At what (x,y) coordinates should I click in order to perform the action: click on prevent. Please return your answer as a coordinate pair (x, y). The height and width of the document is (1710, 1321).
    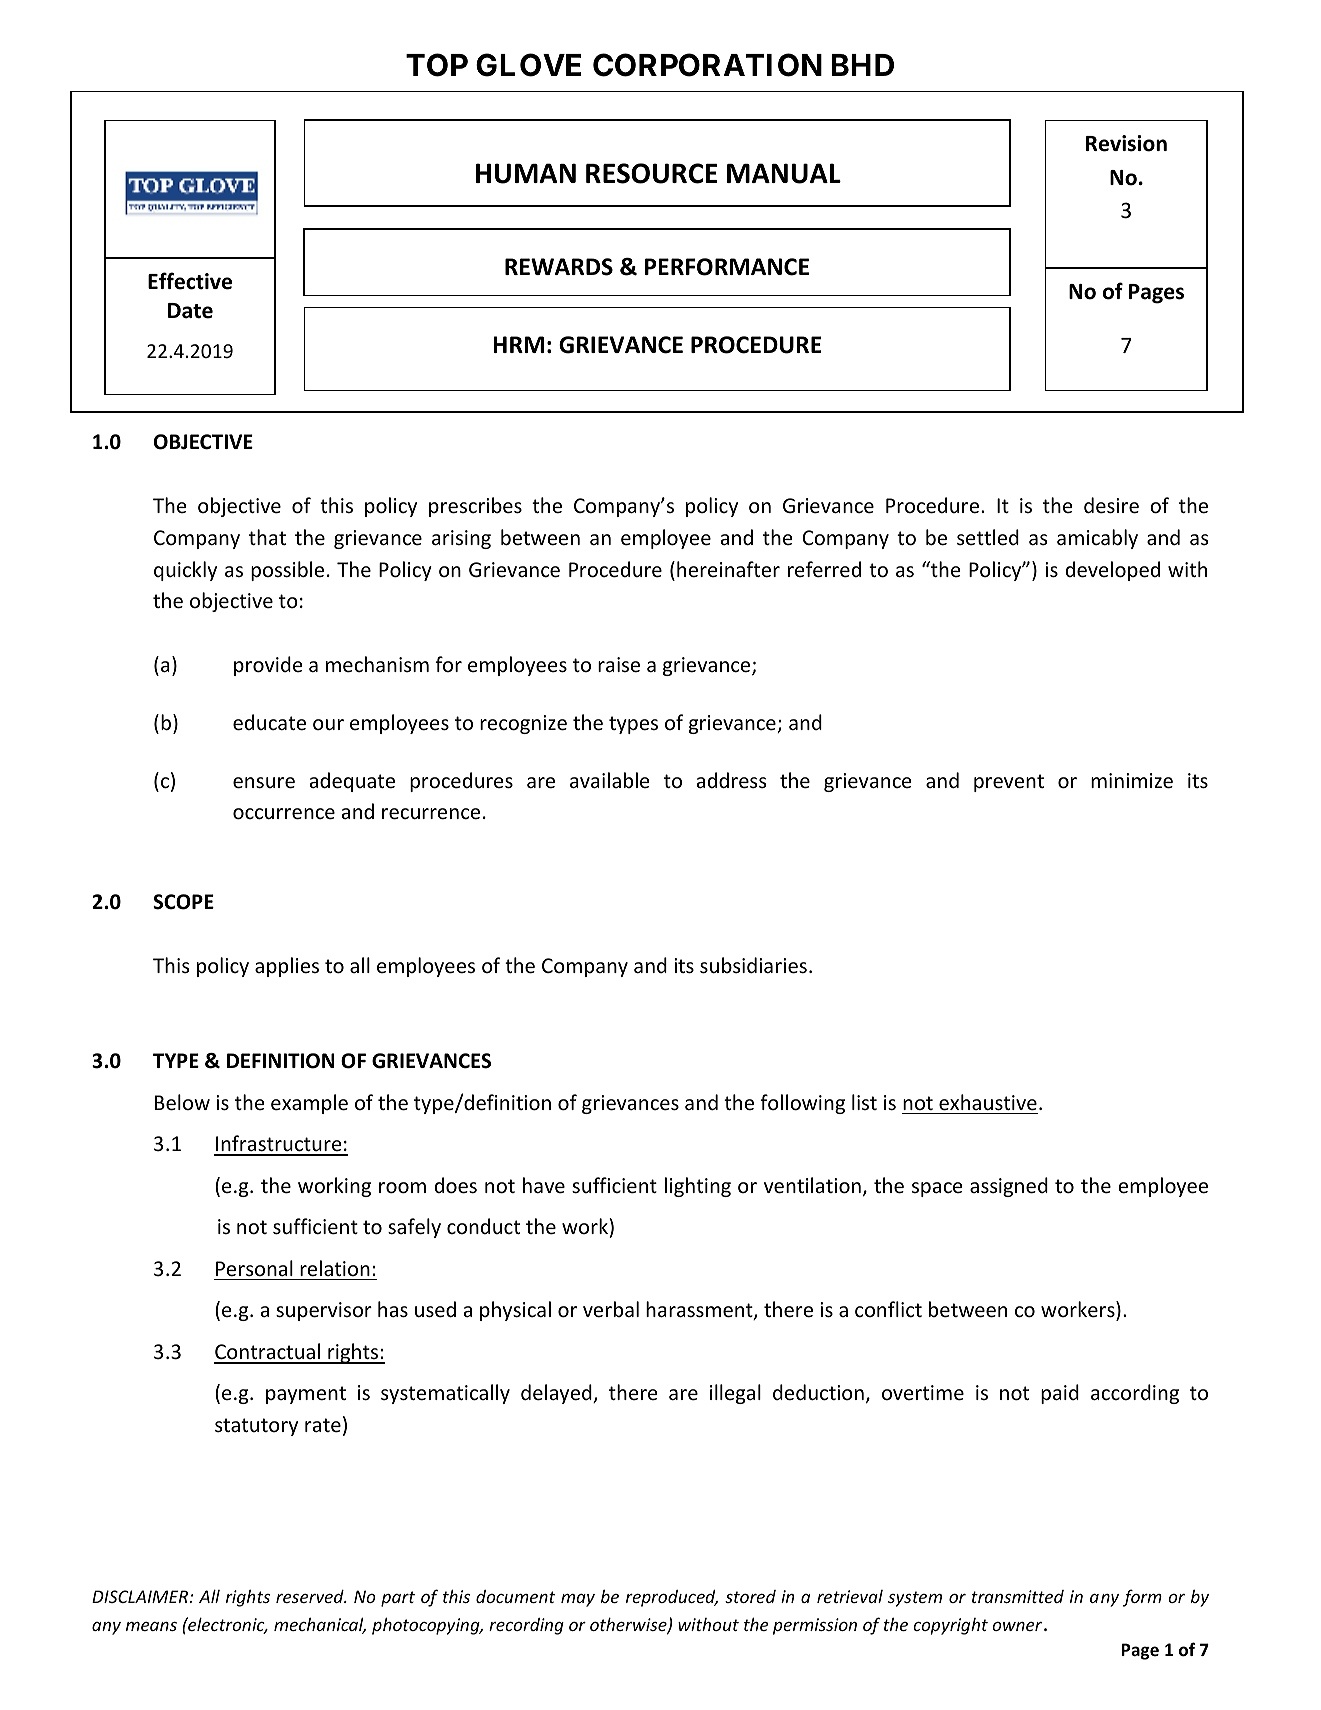
    Looking at the image, I should click on (1009, 783).
